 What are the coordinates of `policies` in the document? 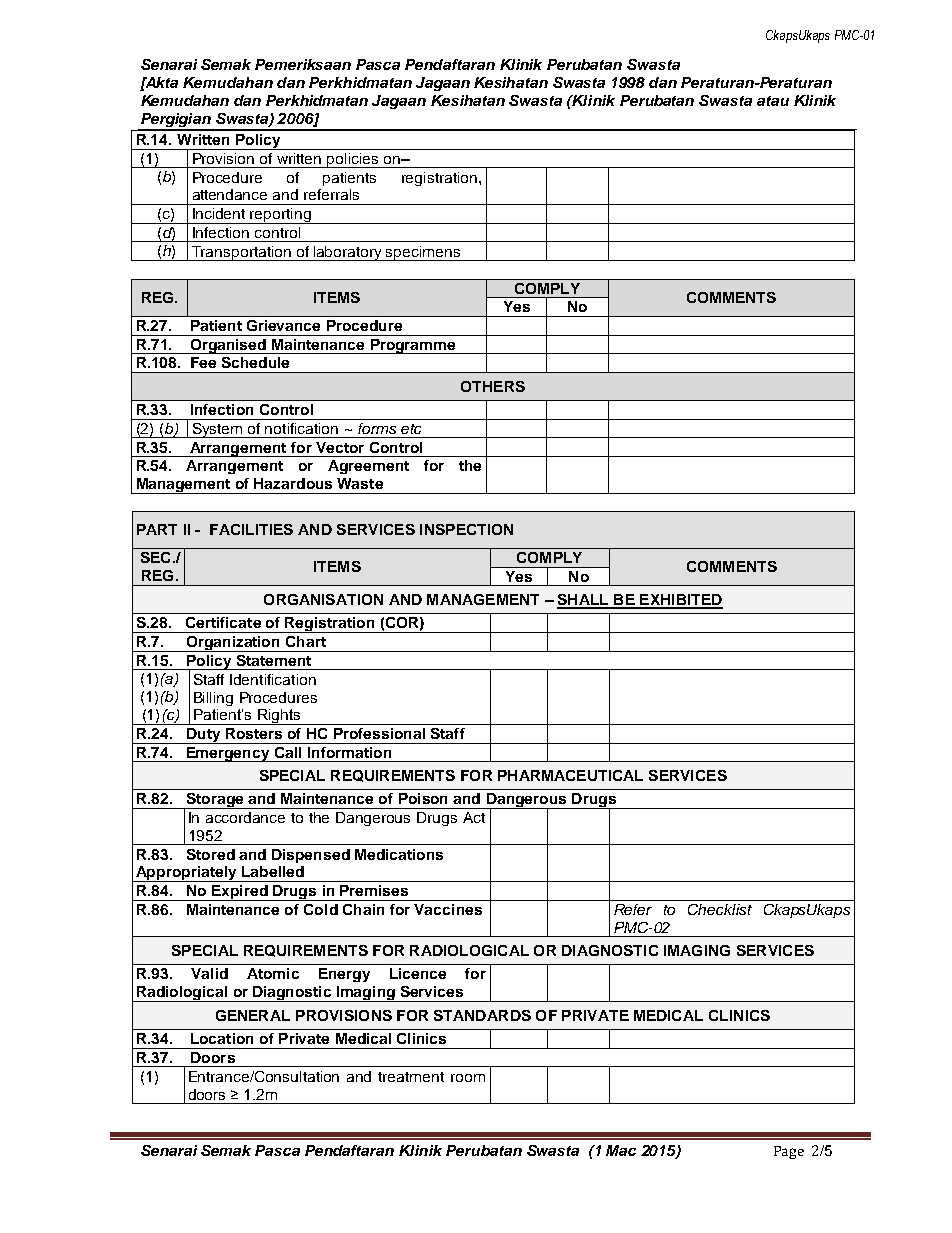 It's located at (353, 160).
